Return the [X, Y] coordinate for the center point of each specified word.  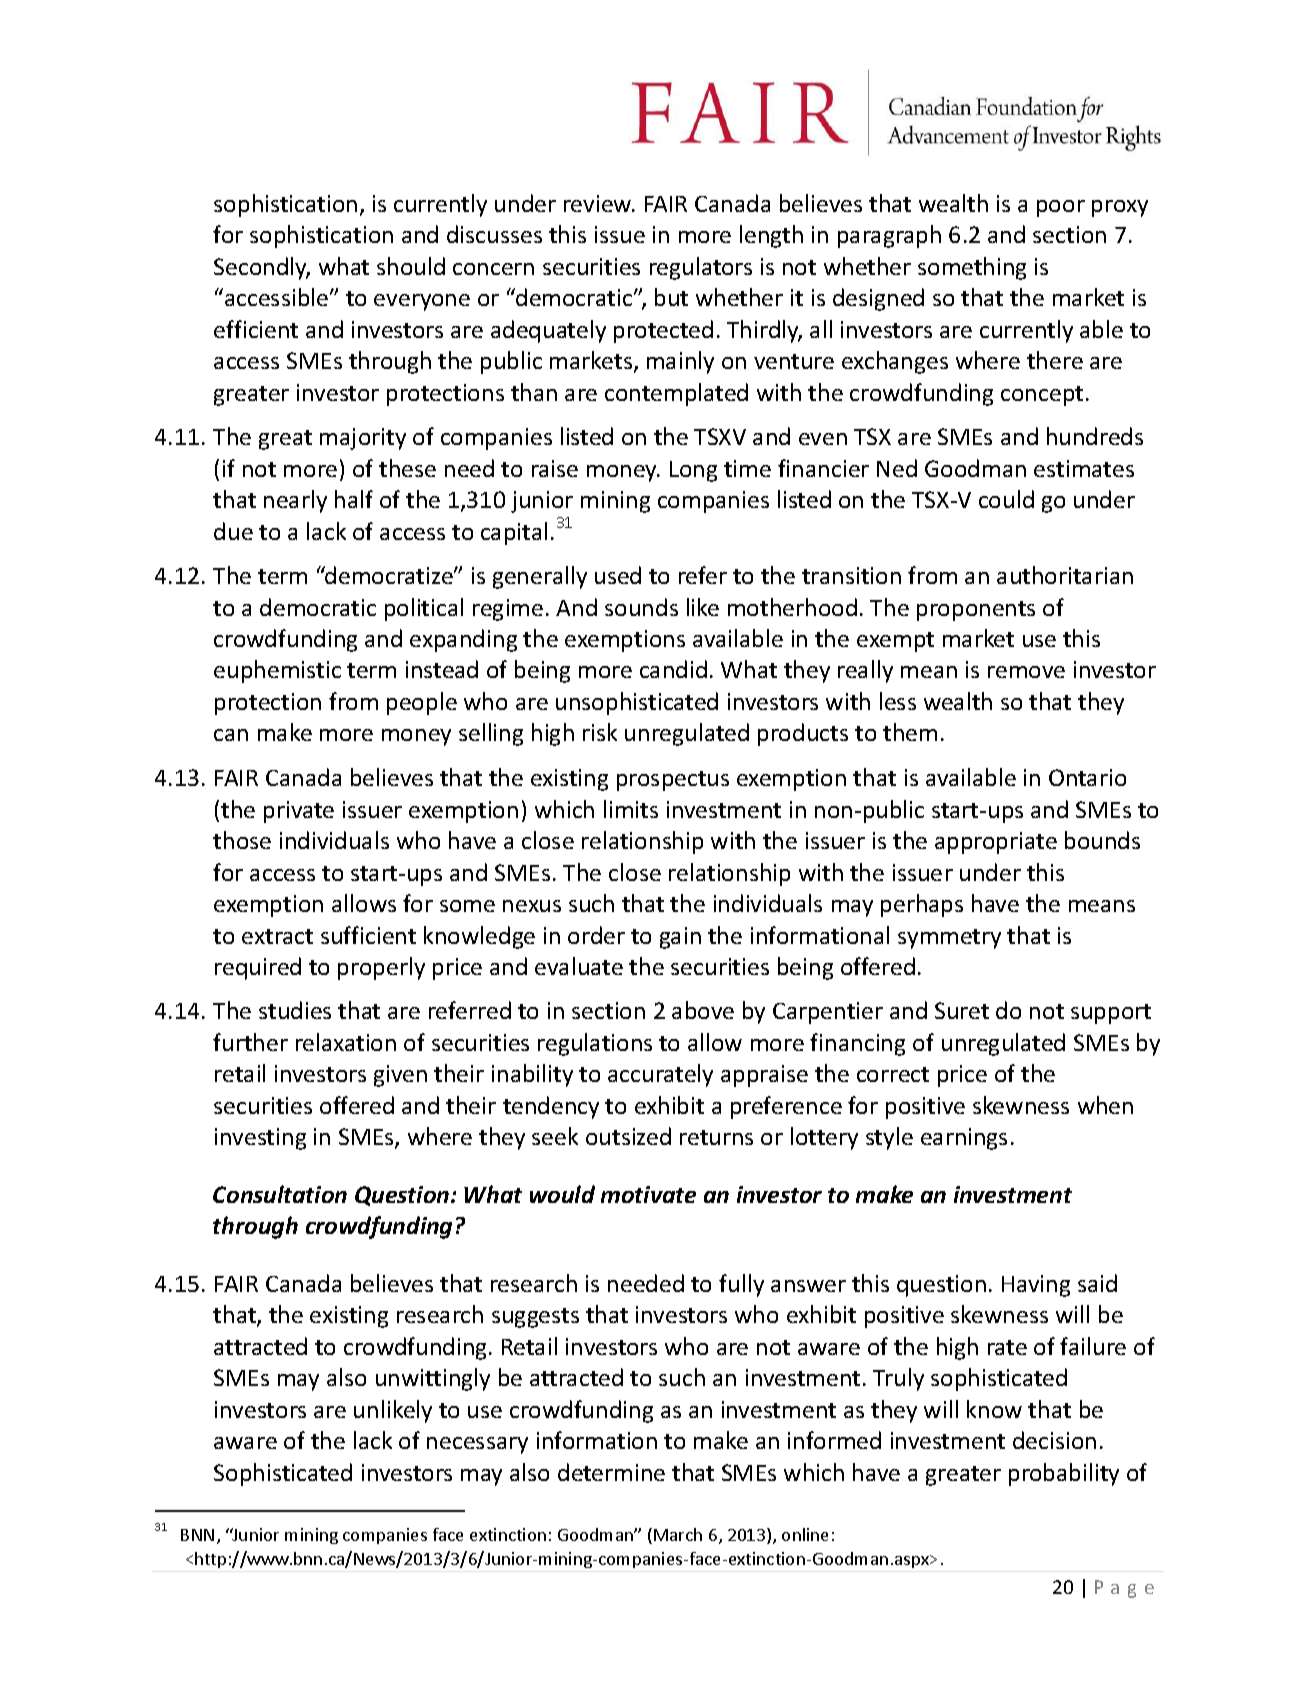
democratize [389, 575]
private [299, 812]
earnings [964, 1139]
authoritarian [1065, 575]
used [618, 575]
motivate [648, 1194]
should [411, 266]
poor [1061, 208]
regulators [701, 268]
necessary [477, 1445]
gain [680, 938]
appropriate [996, 843]
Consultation [280, 1194]
